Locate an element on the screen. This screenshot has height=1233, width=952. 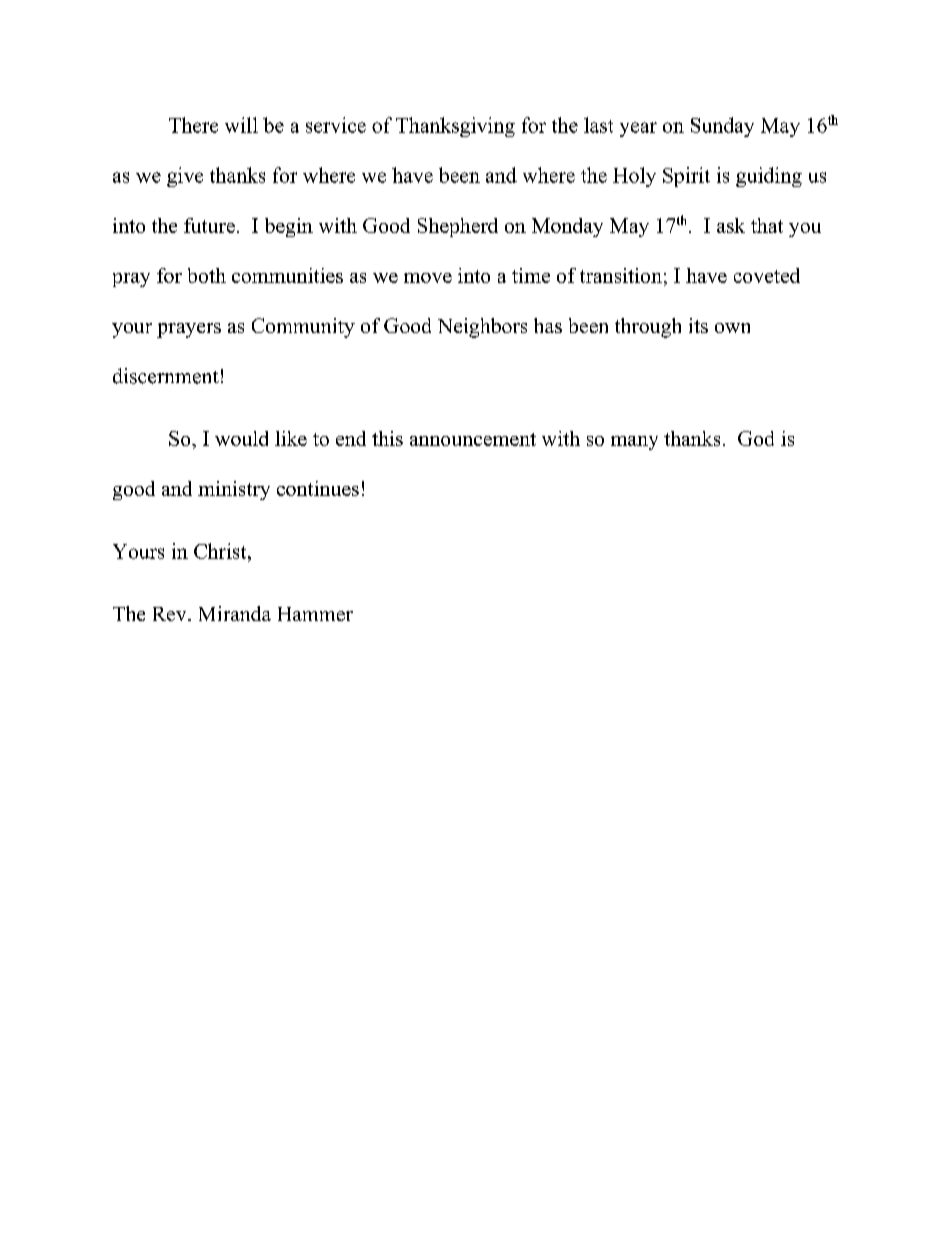
announcement is located at coordinates (473, 439).
